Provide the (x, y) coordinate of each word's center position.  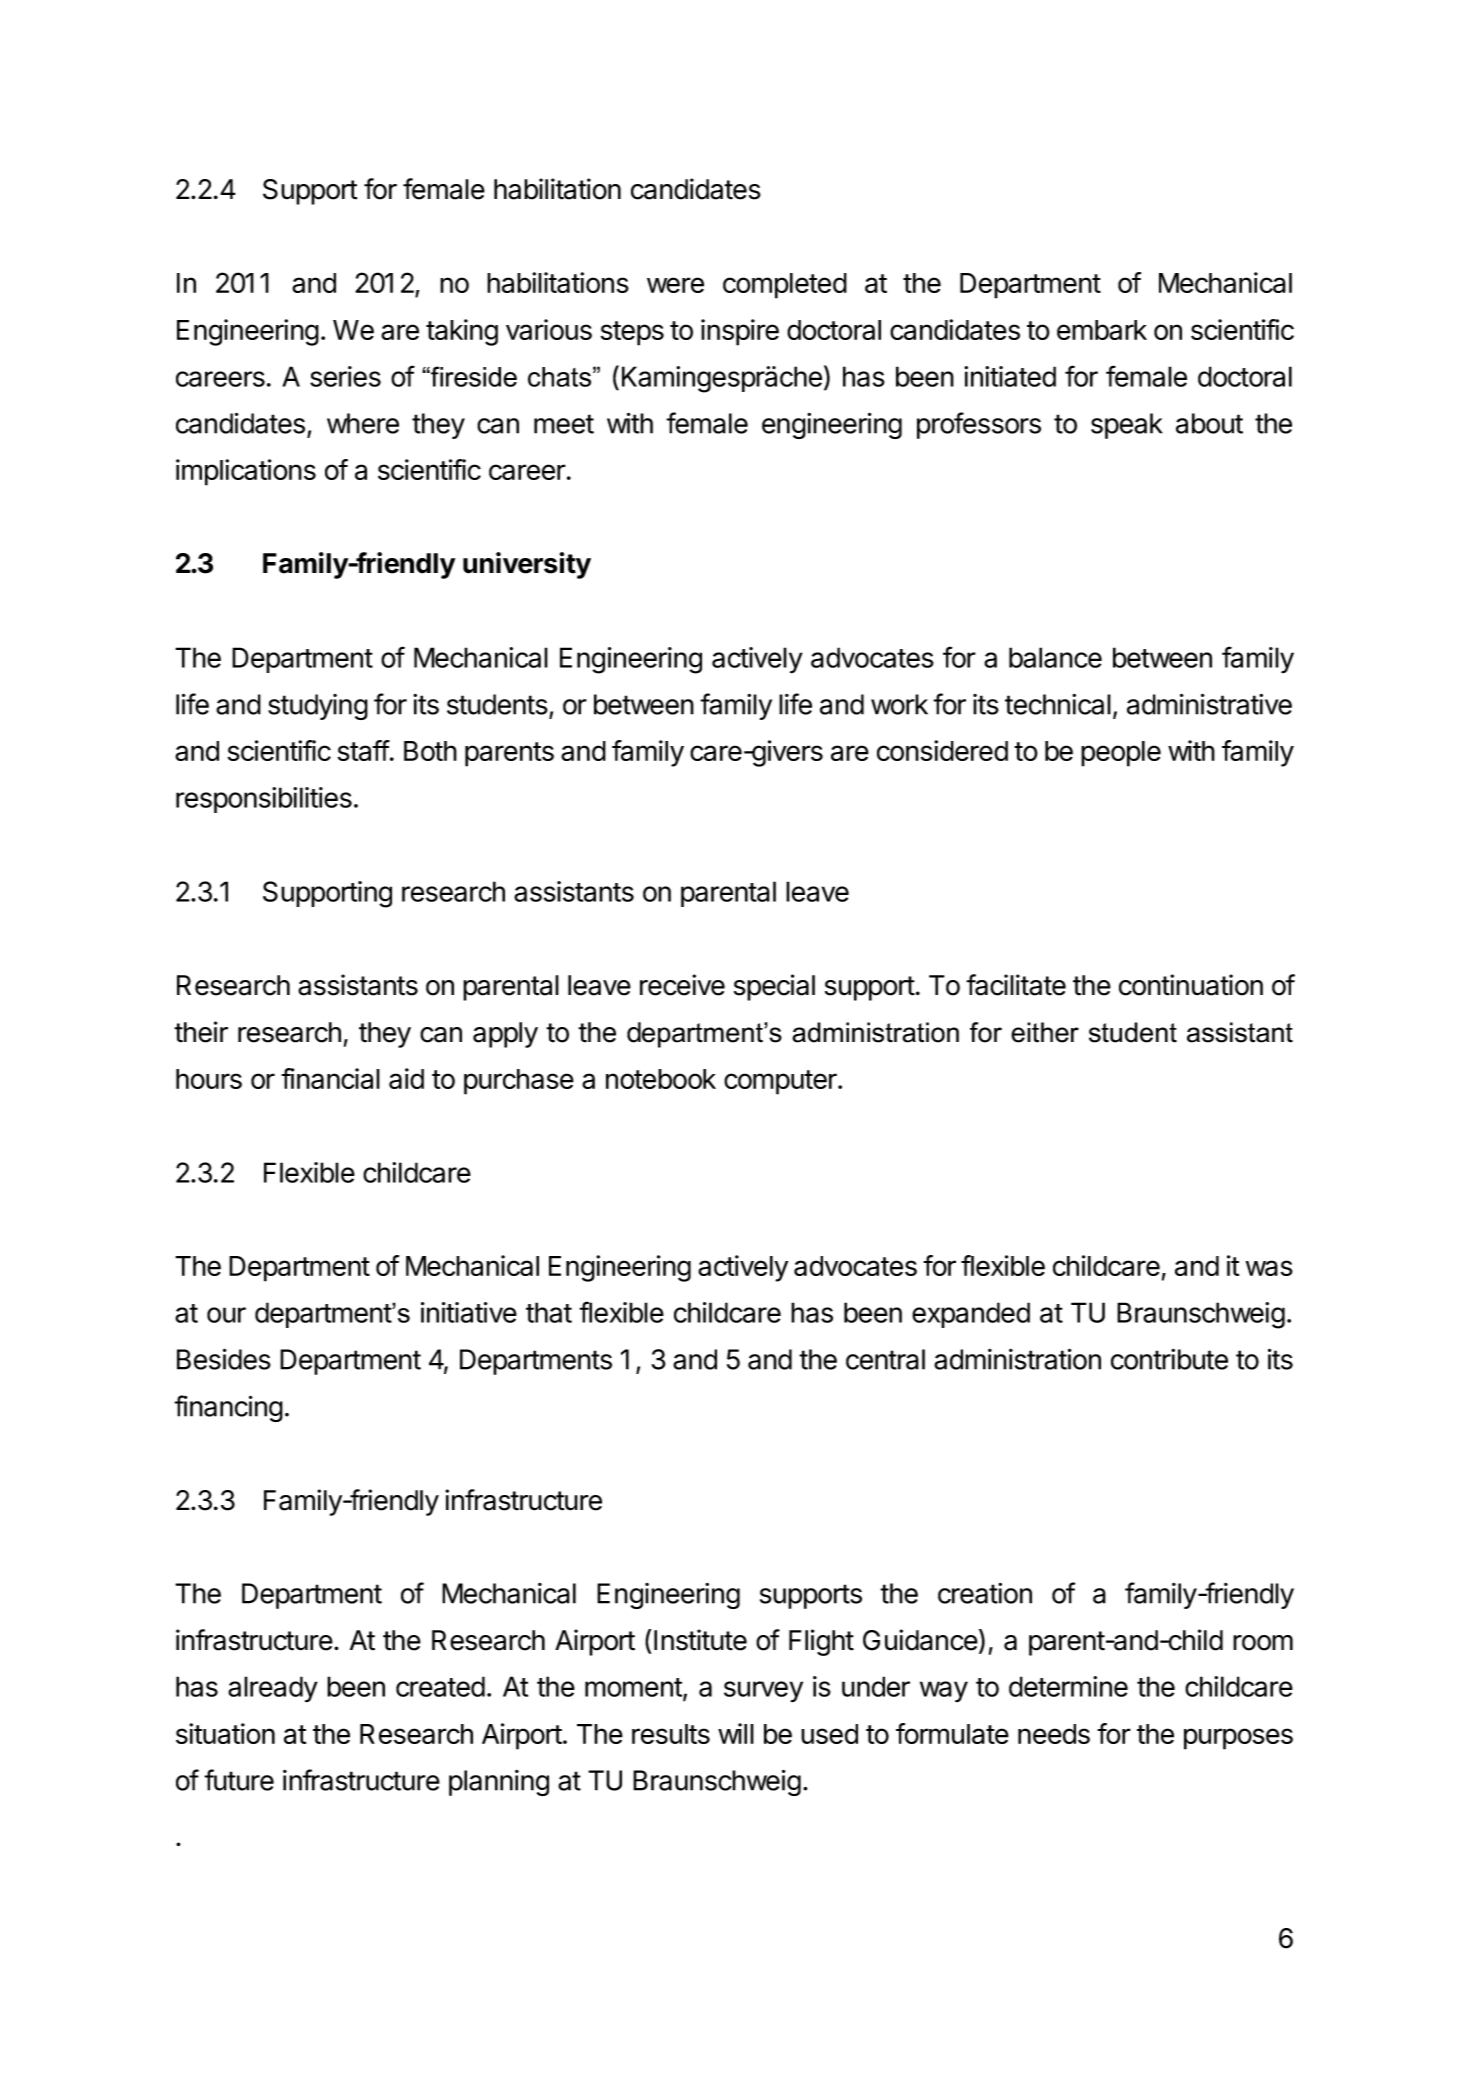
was (1269, 1268)
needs (1054, 1734)
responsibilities (264, 800)
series (345, 376)
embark (1102, 330)
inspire (740, 332)
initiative (469, 1312)
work (899, 704)
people (1121, 754)
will (736, 1733)
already (273, 1689)
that (549, 1312)
